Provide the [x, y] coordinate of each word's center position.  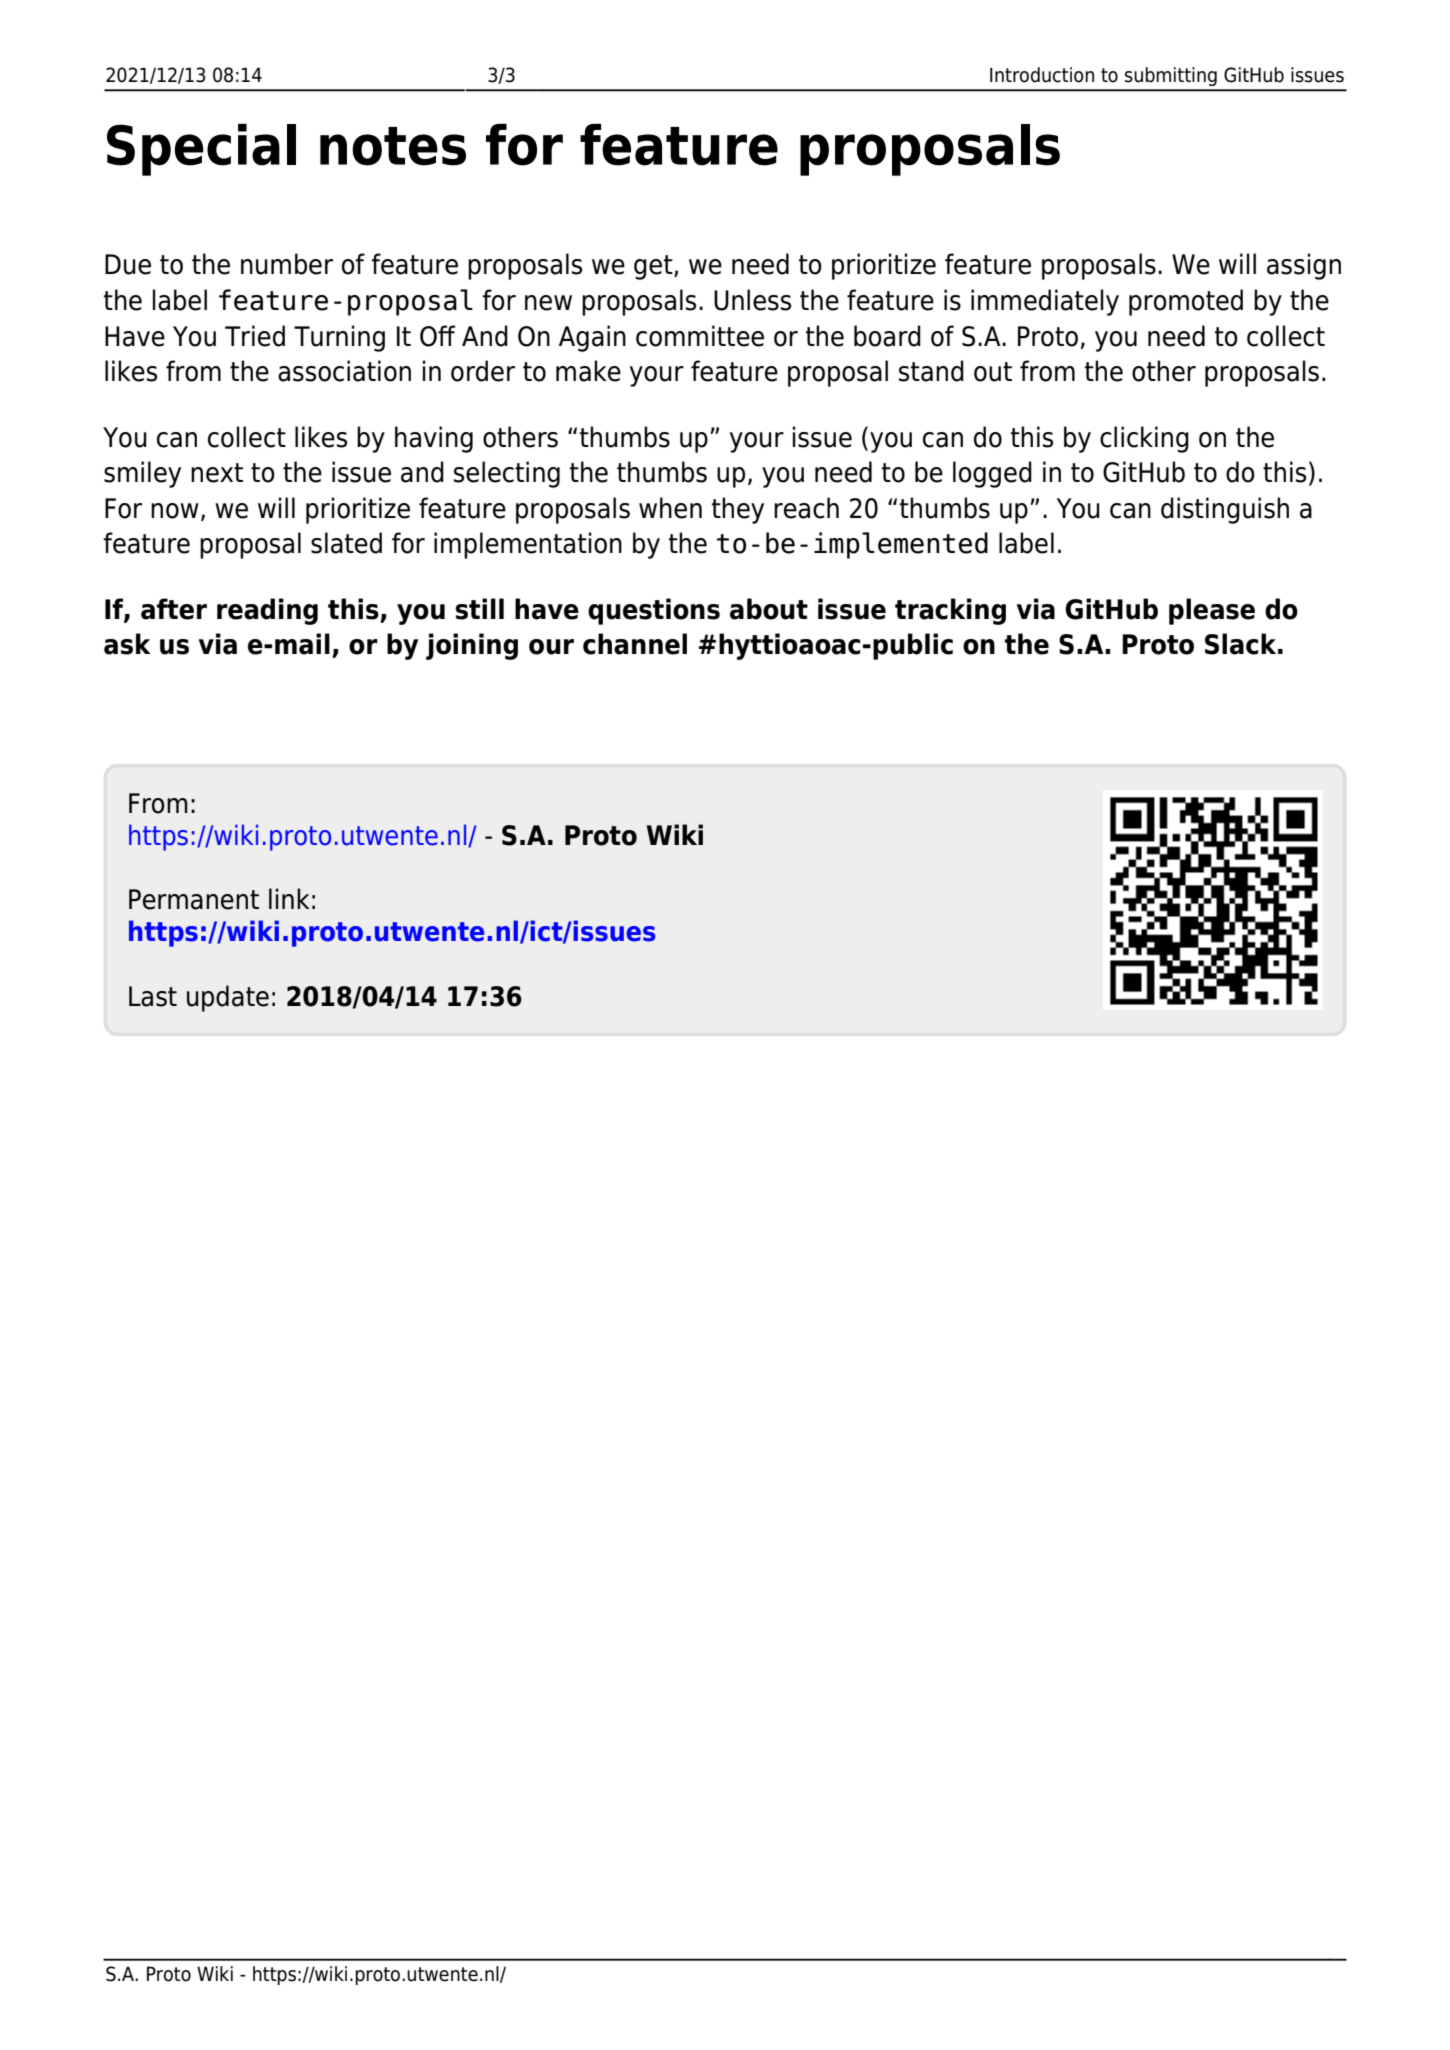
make [588, 371]
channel [635, 644]
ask [127, 644]
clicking [1144, 439]
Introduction [1042, 75]
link [289, 898]
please [1212, 611]
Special [201, 150]
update [228, 998]
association [344, 371]
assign [1304, 266]
